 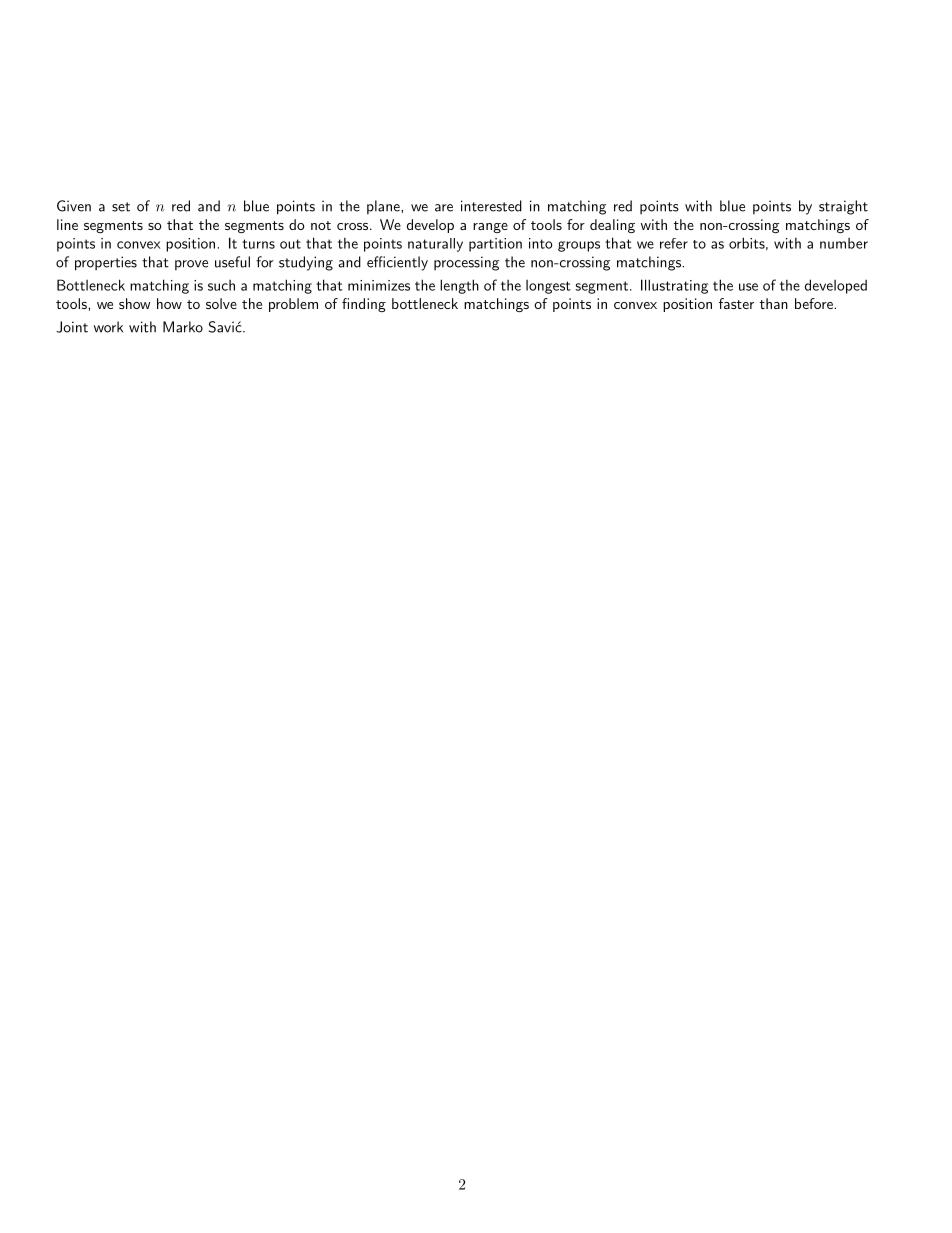 What do you see at coordinates (183, 327) in the screenshot?
I see `Marko` at bounding box center [183, 327].
